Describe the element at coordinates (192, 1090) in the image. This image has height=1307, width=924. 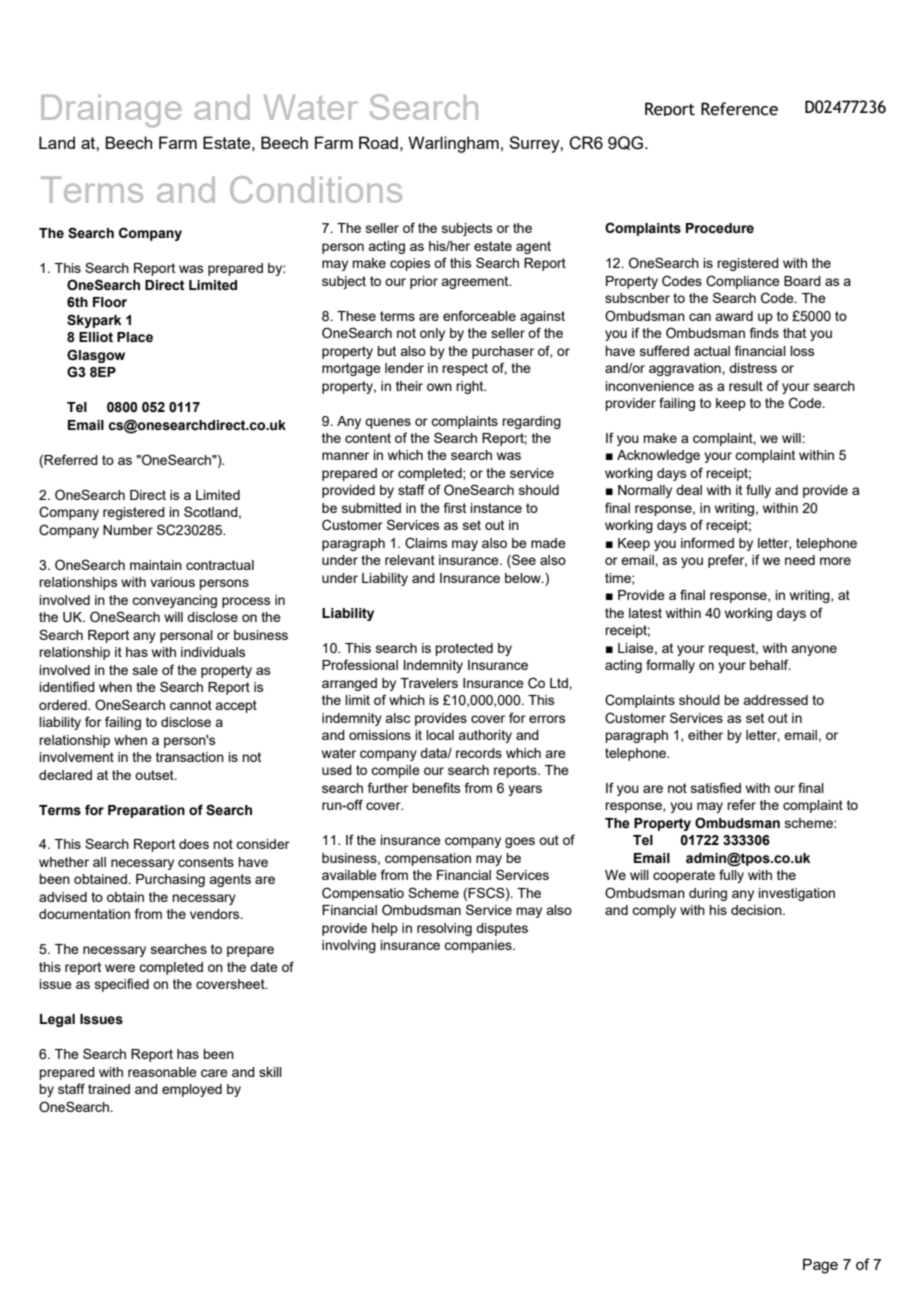
I see `employed` at that location.
